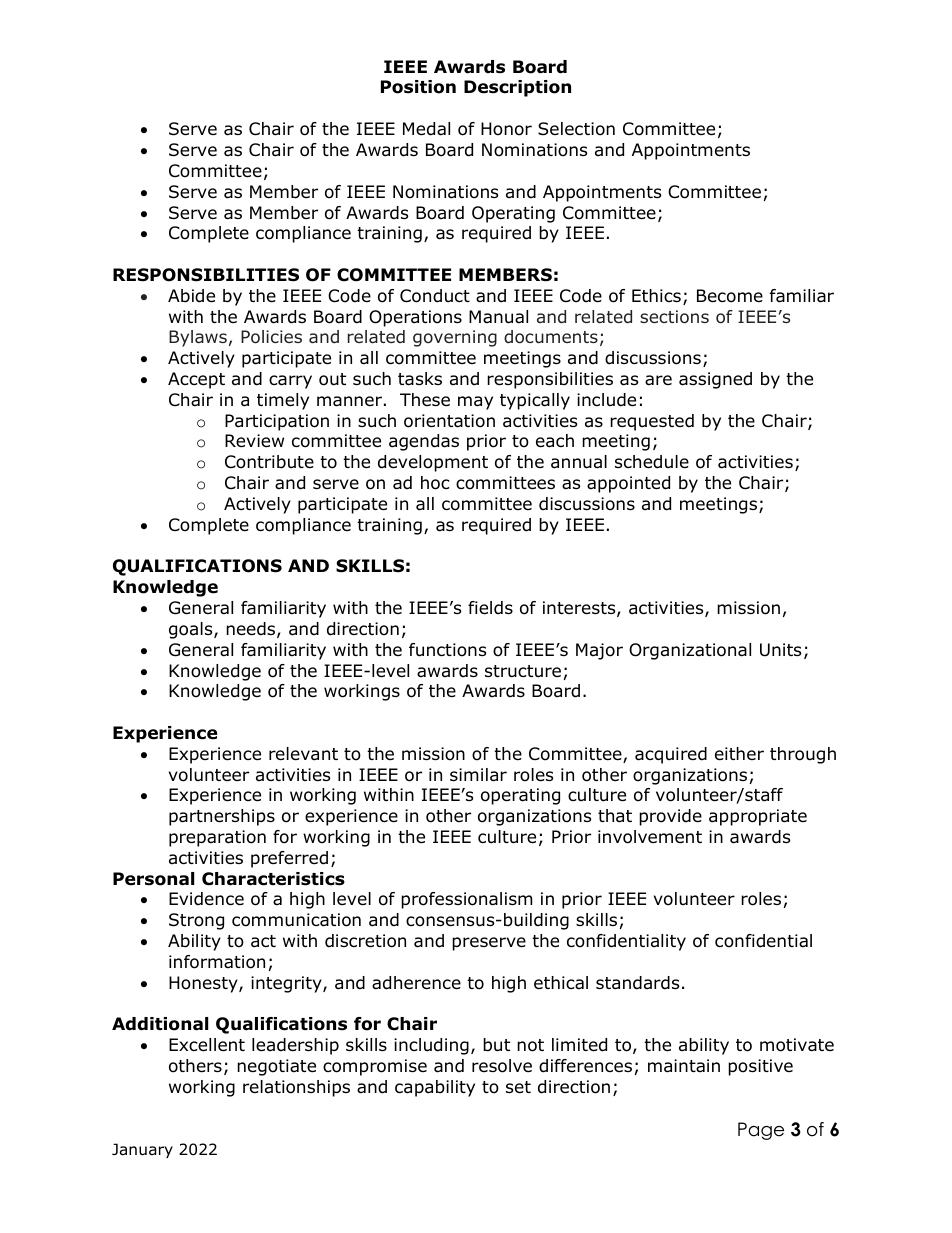 The width and height of the screenshot is (952, 1233). I want to click on set, so click(518, 1087).
